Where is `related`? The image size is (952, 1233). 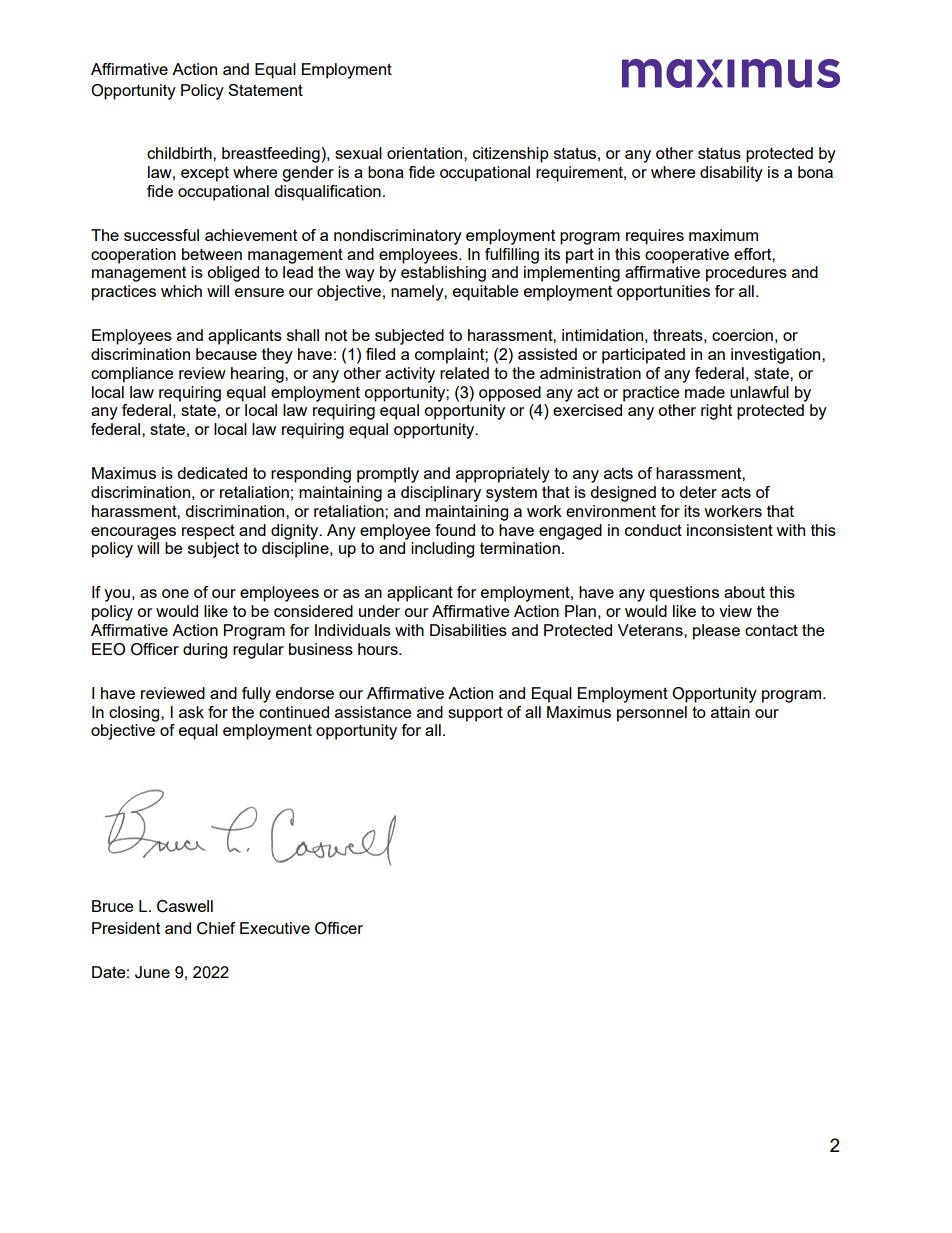
related is located at coordinates (464, 373).
